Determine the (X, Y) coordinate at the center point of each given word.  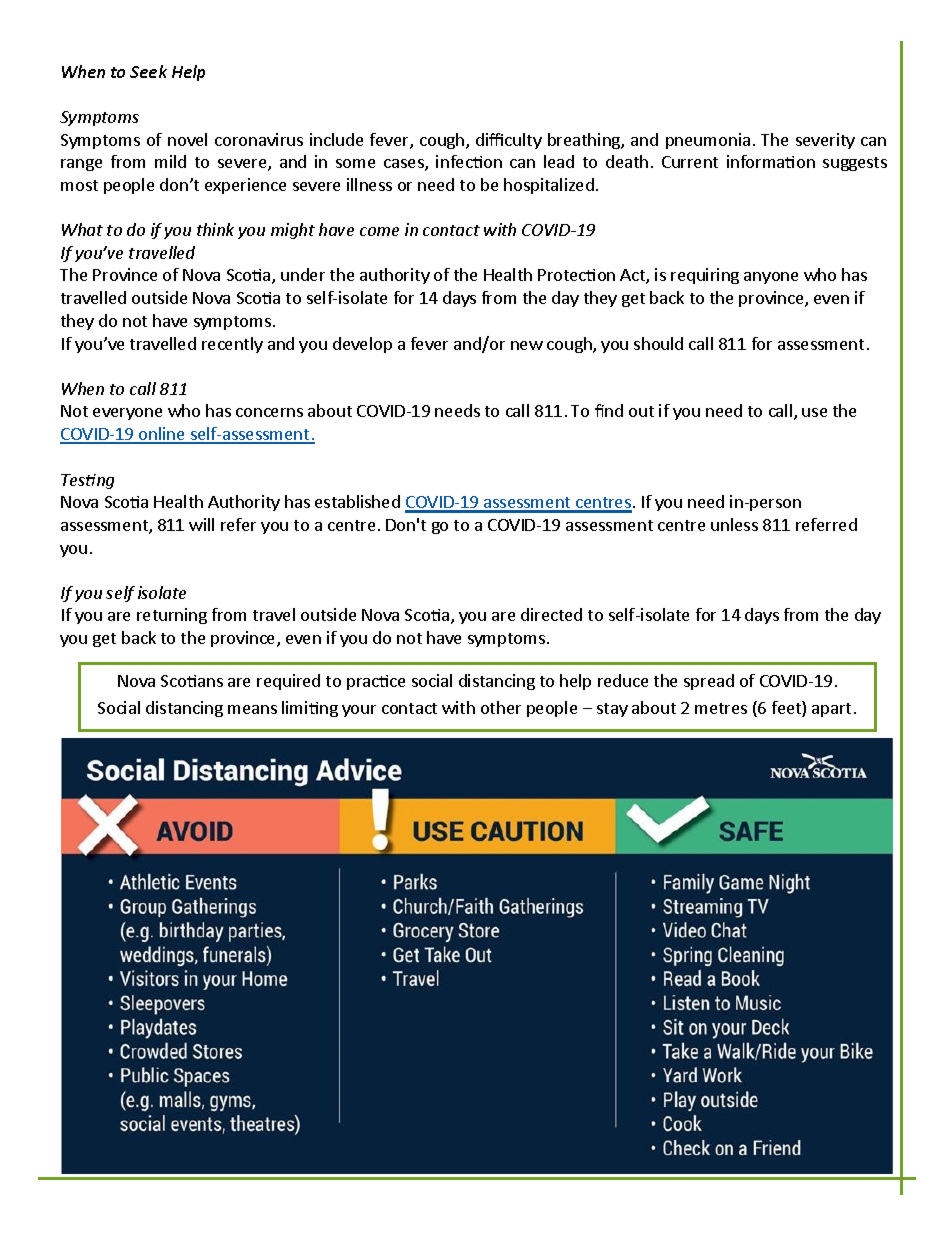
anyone (771, 278)
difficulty (509, 141)
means (252, 709)
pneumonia (708, 141)
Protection (576, 275)
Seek (148, 71)
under (303, 274)
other (501, 707)
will (201, 524)
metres (721, 708)
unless (734, 524)
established (357, 501)
